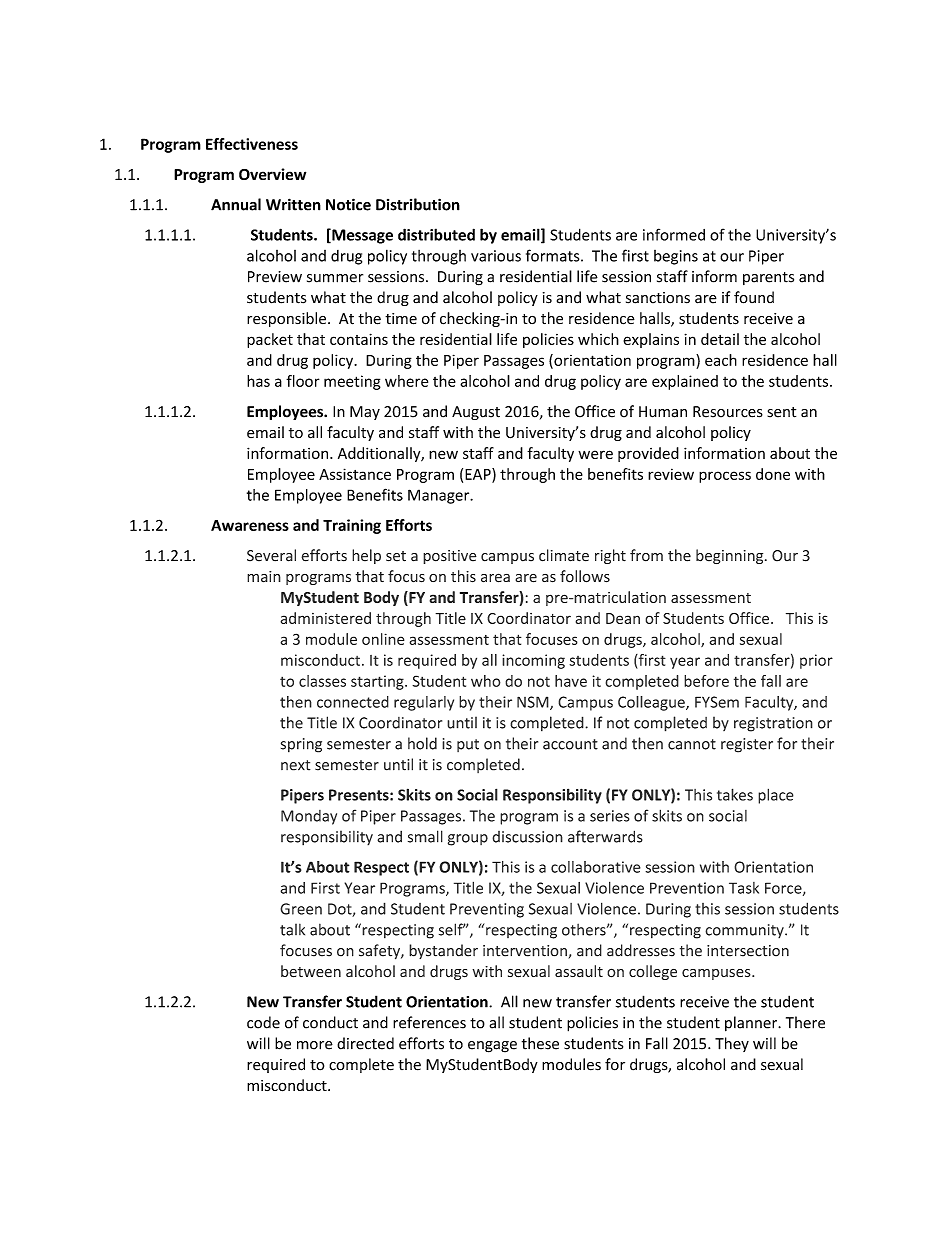  Describe the element at coordinates (676, 257) in the screenshot. I see `begins` at that location.
